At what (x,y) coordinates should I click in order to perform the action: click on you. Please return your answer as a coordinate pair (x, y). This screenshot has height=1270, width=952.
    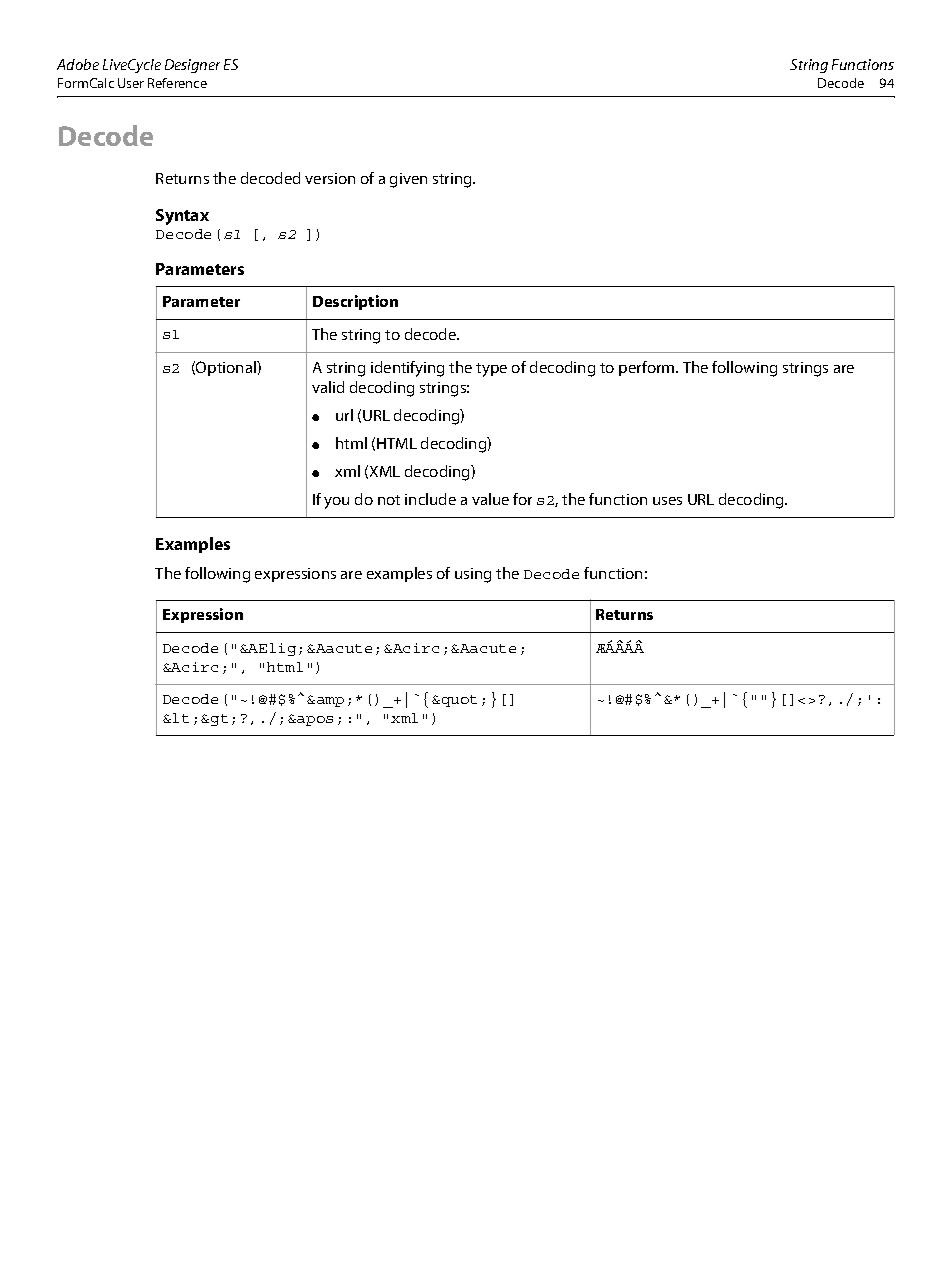
    Looking at the image, I should click on (336, 503).
